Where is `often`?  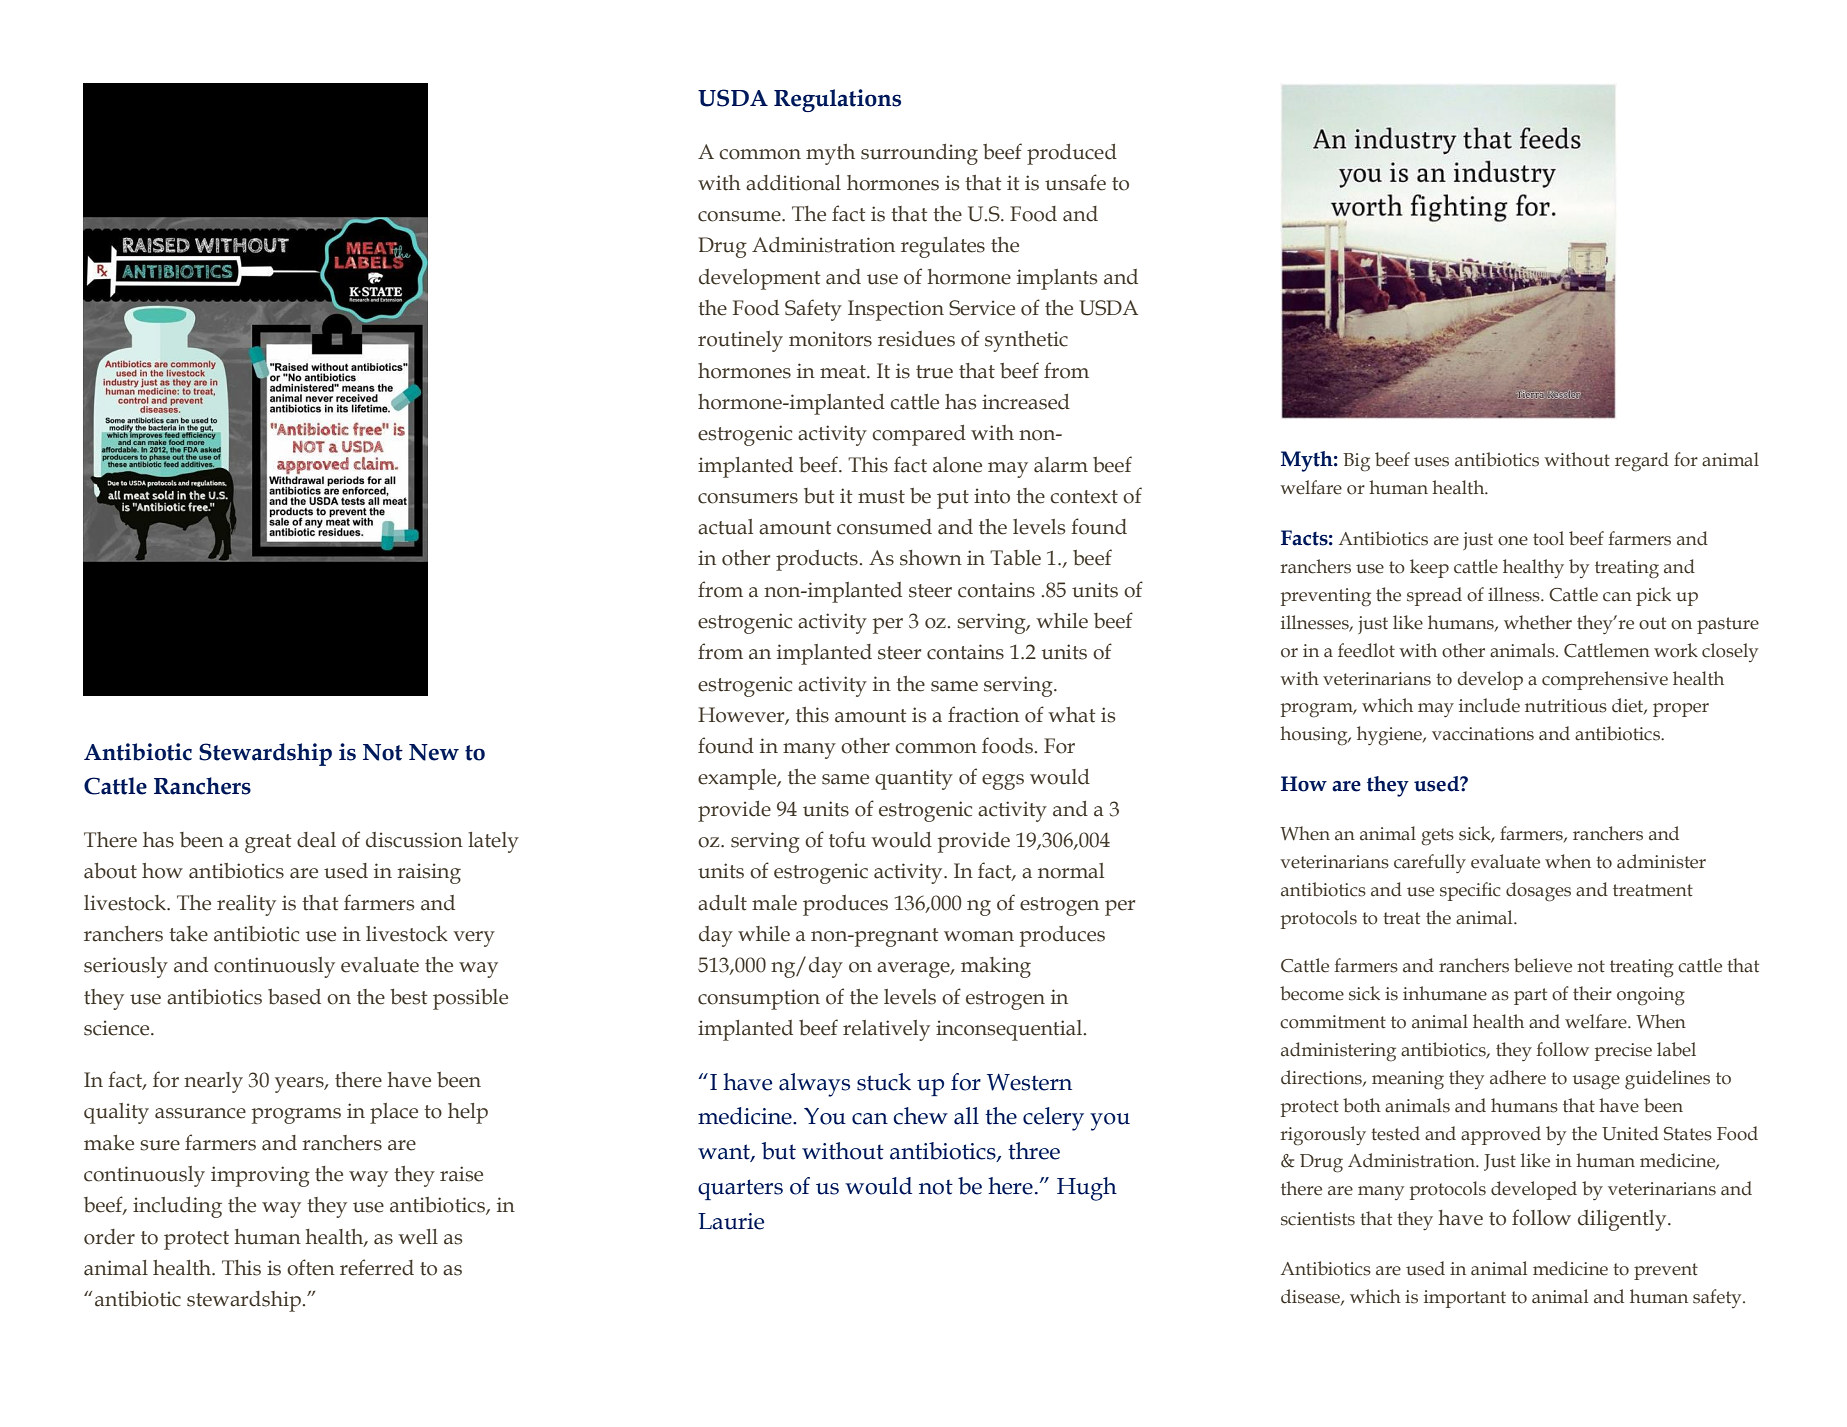
often is located at coordinates (311, 1267).
